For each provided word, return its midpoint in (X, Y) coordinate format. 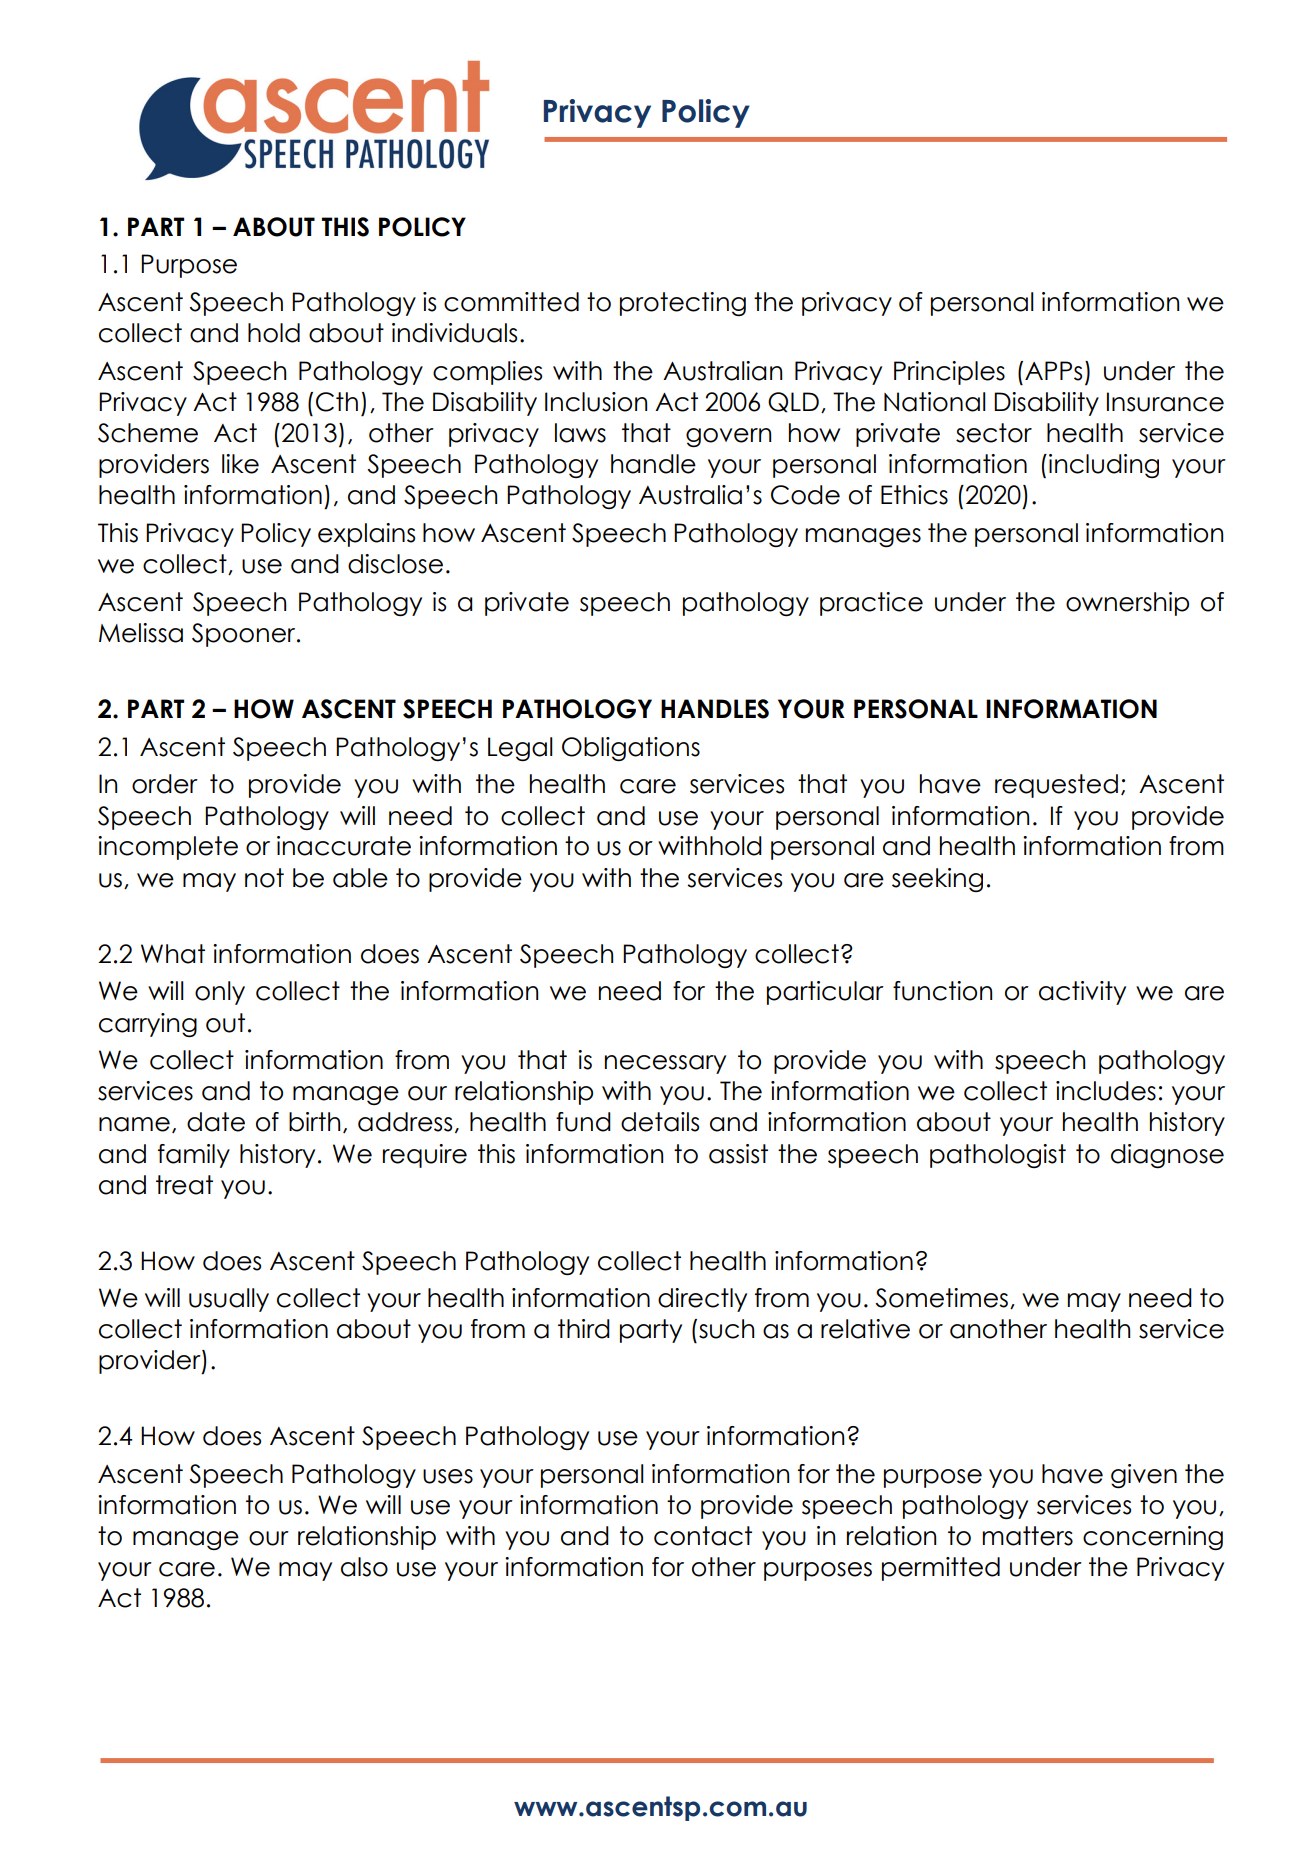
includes (1106, 1091)
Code (805, 495)
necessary (665, 1064)
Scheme (148, 433)
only (220, 993)
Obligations (631, 749)
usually (229, 1300)
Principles (949, 373)
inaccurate (344, 846)
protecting (683, 304)
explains (366, 535)
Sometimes (941, 1298)
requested (1056, 786)
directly (702, 1300)
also (364, 1567)
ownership (1127, 604)
